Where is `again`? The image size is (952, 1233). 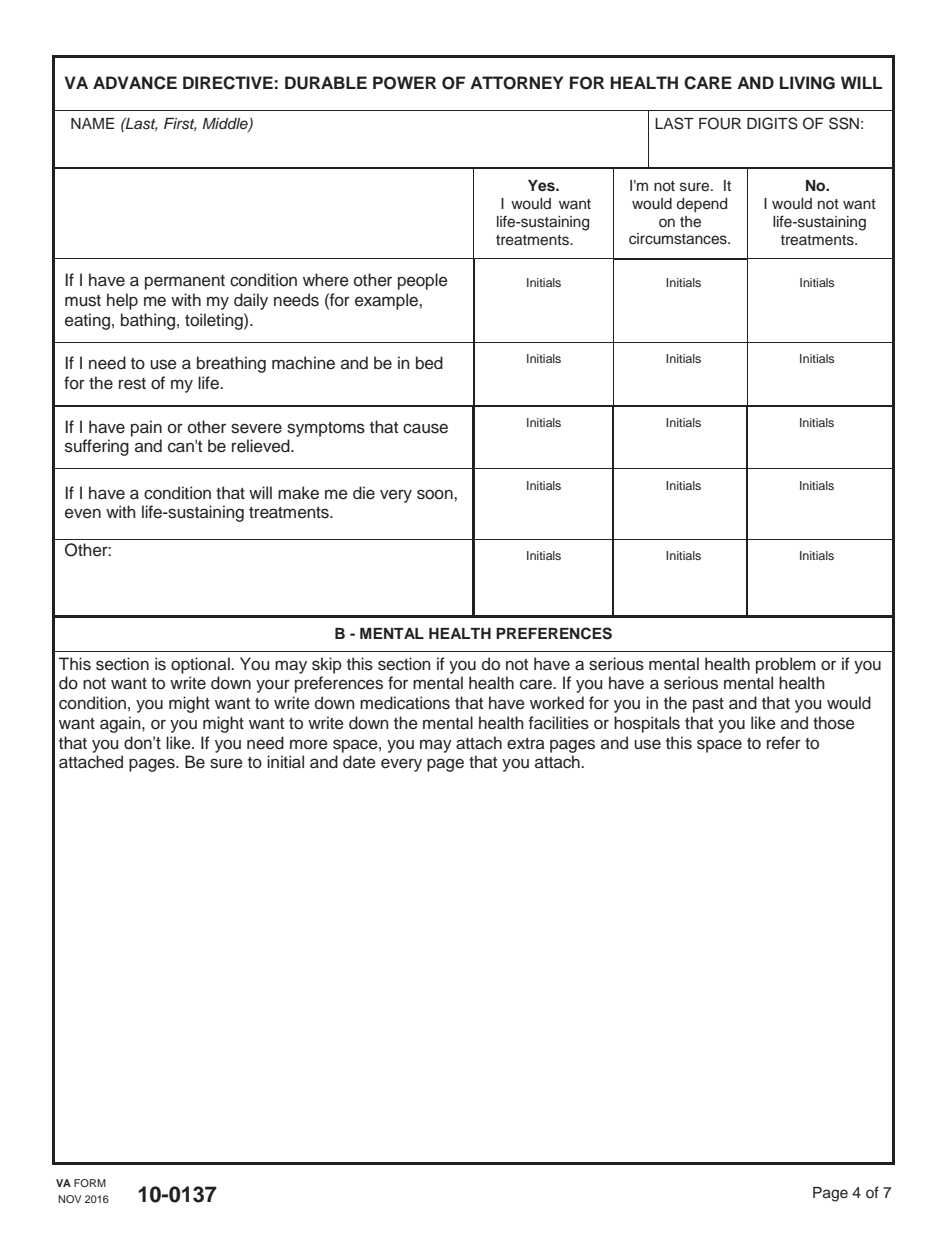 again is located at coordinates (121, 724).
